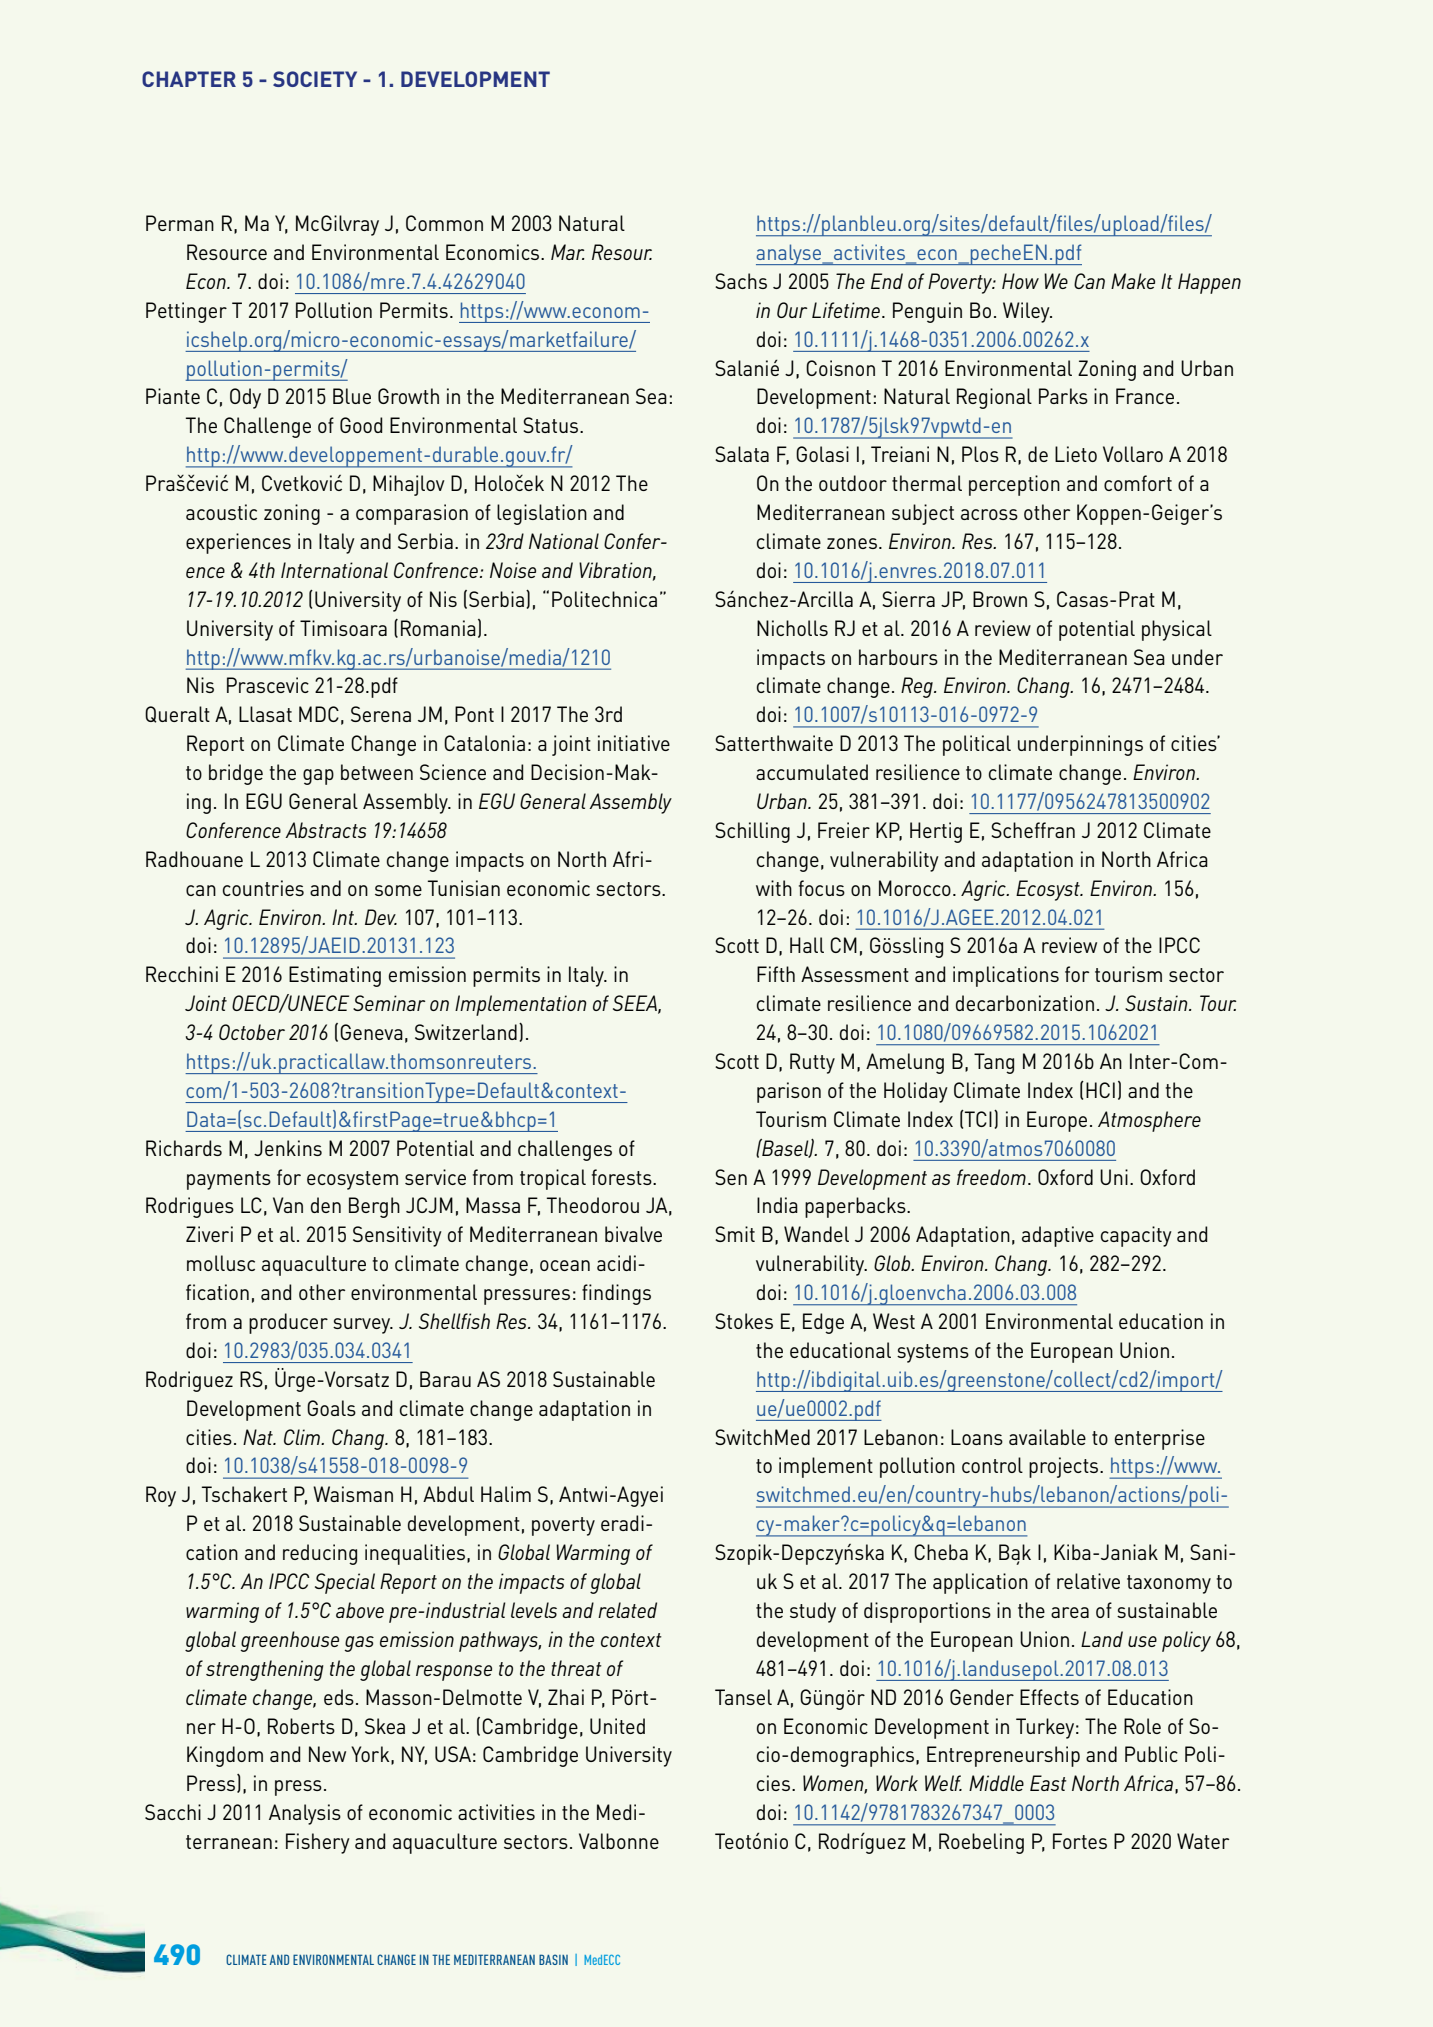 This screenshot has height=2027, width=1433. What do you see at coordinates (1065, 1467) in the screenshot?
I see `projects` at bounding box center [1065, 1467].
